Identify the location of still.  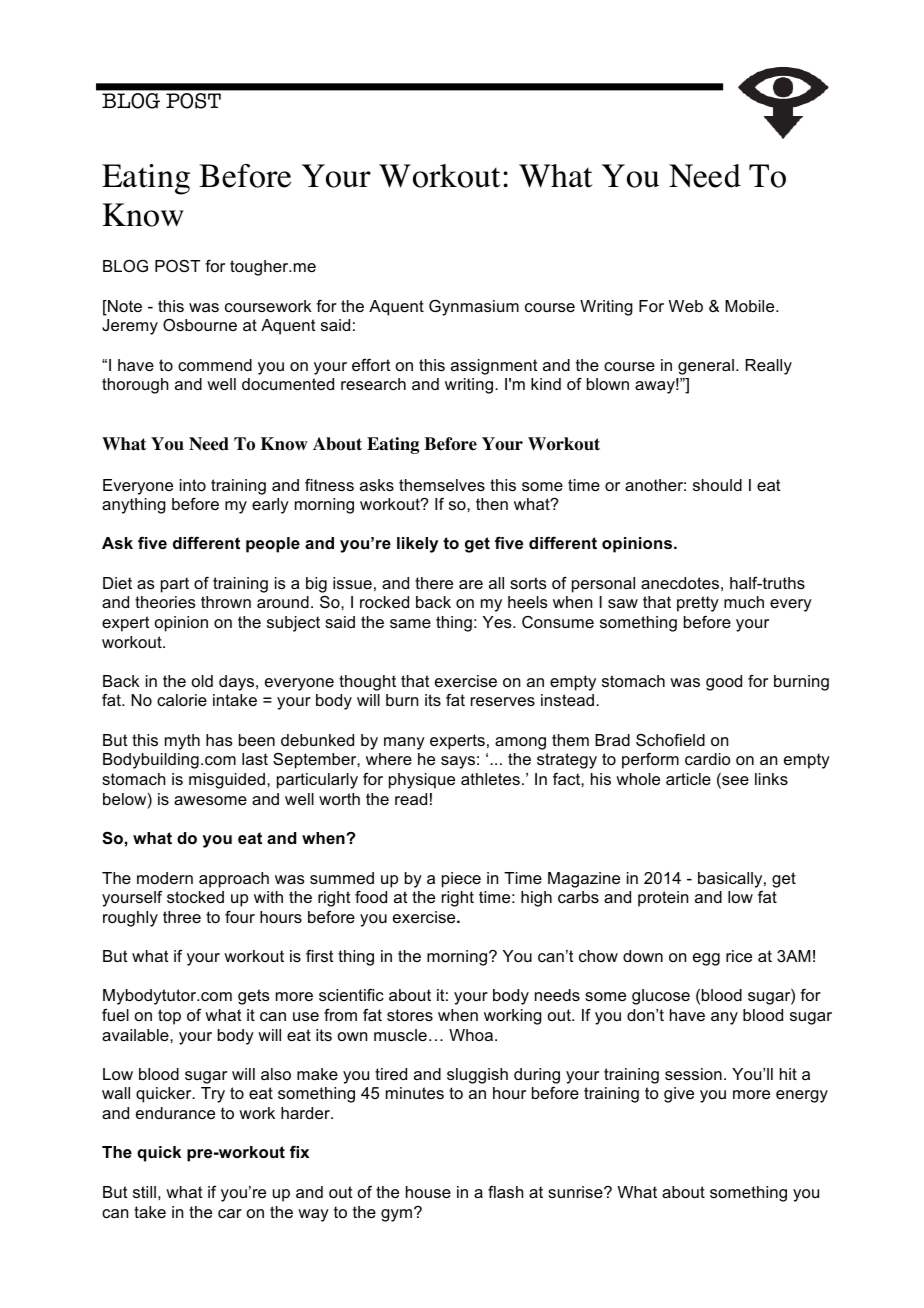
(144, 1192).
